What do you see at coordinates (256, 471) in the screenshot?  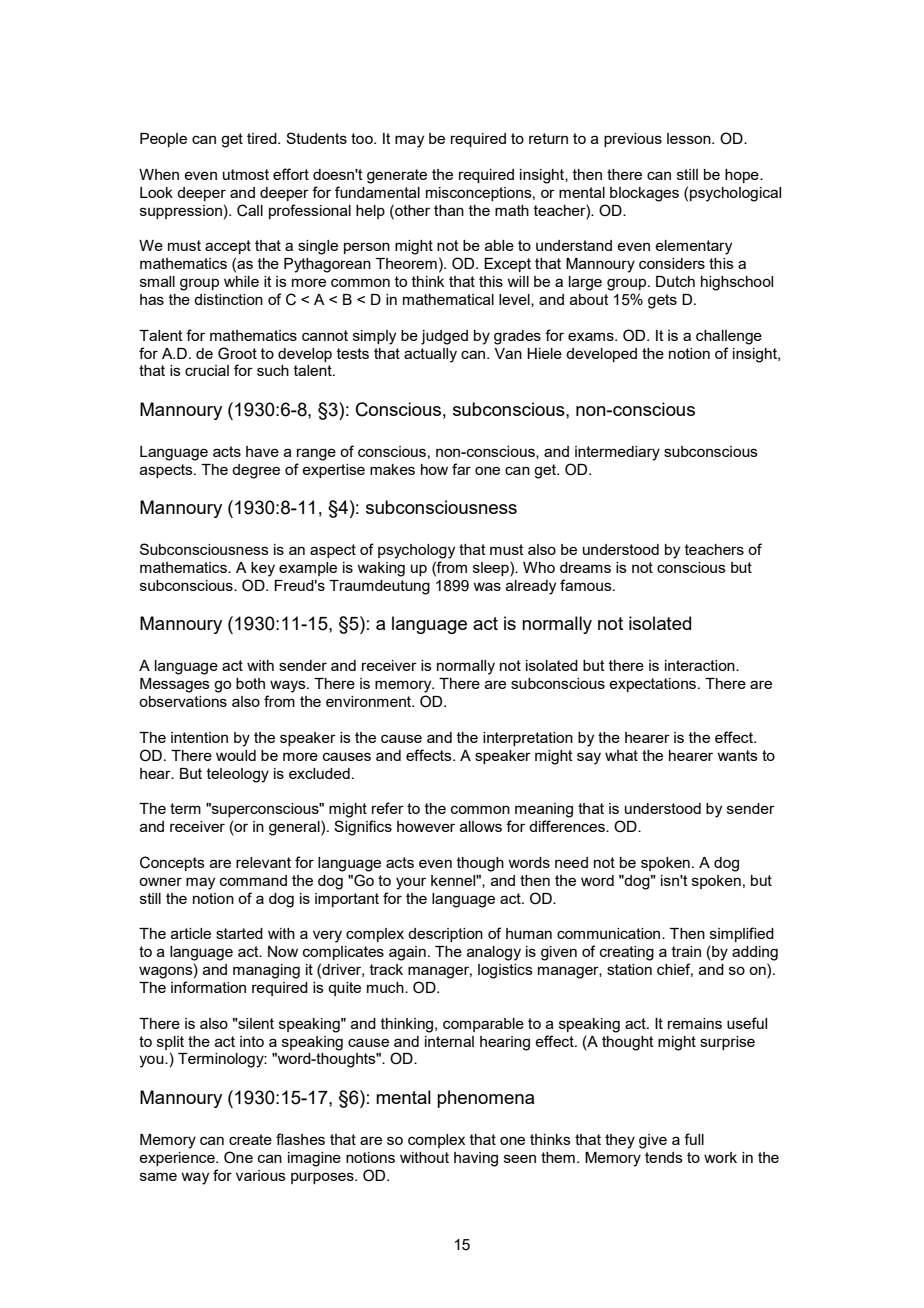 I see `degree` at bounding box center [256, 471].
